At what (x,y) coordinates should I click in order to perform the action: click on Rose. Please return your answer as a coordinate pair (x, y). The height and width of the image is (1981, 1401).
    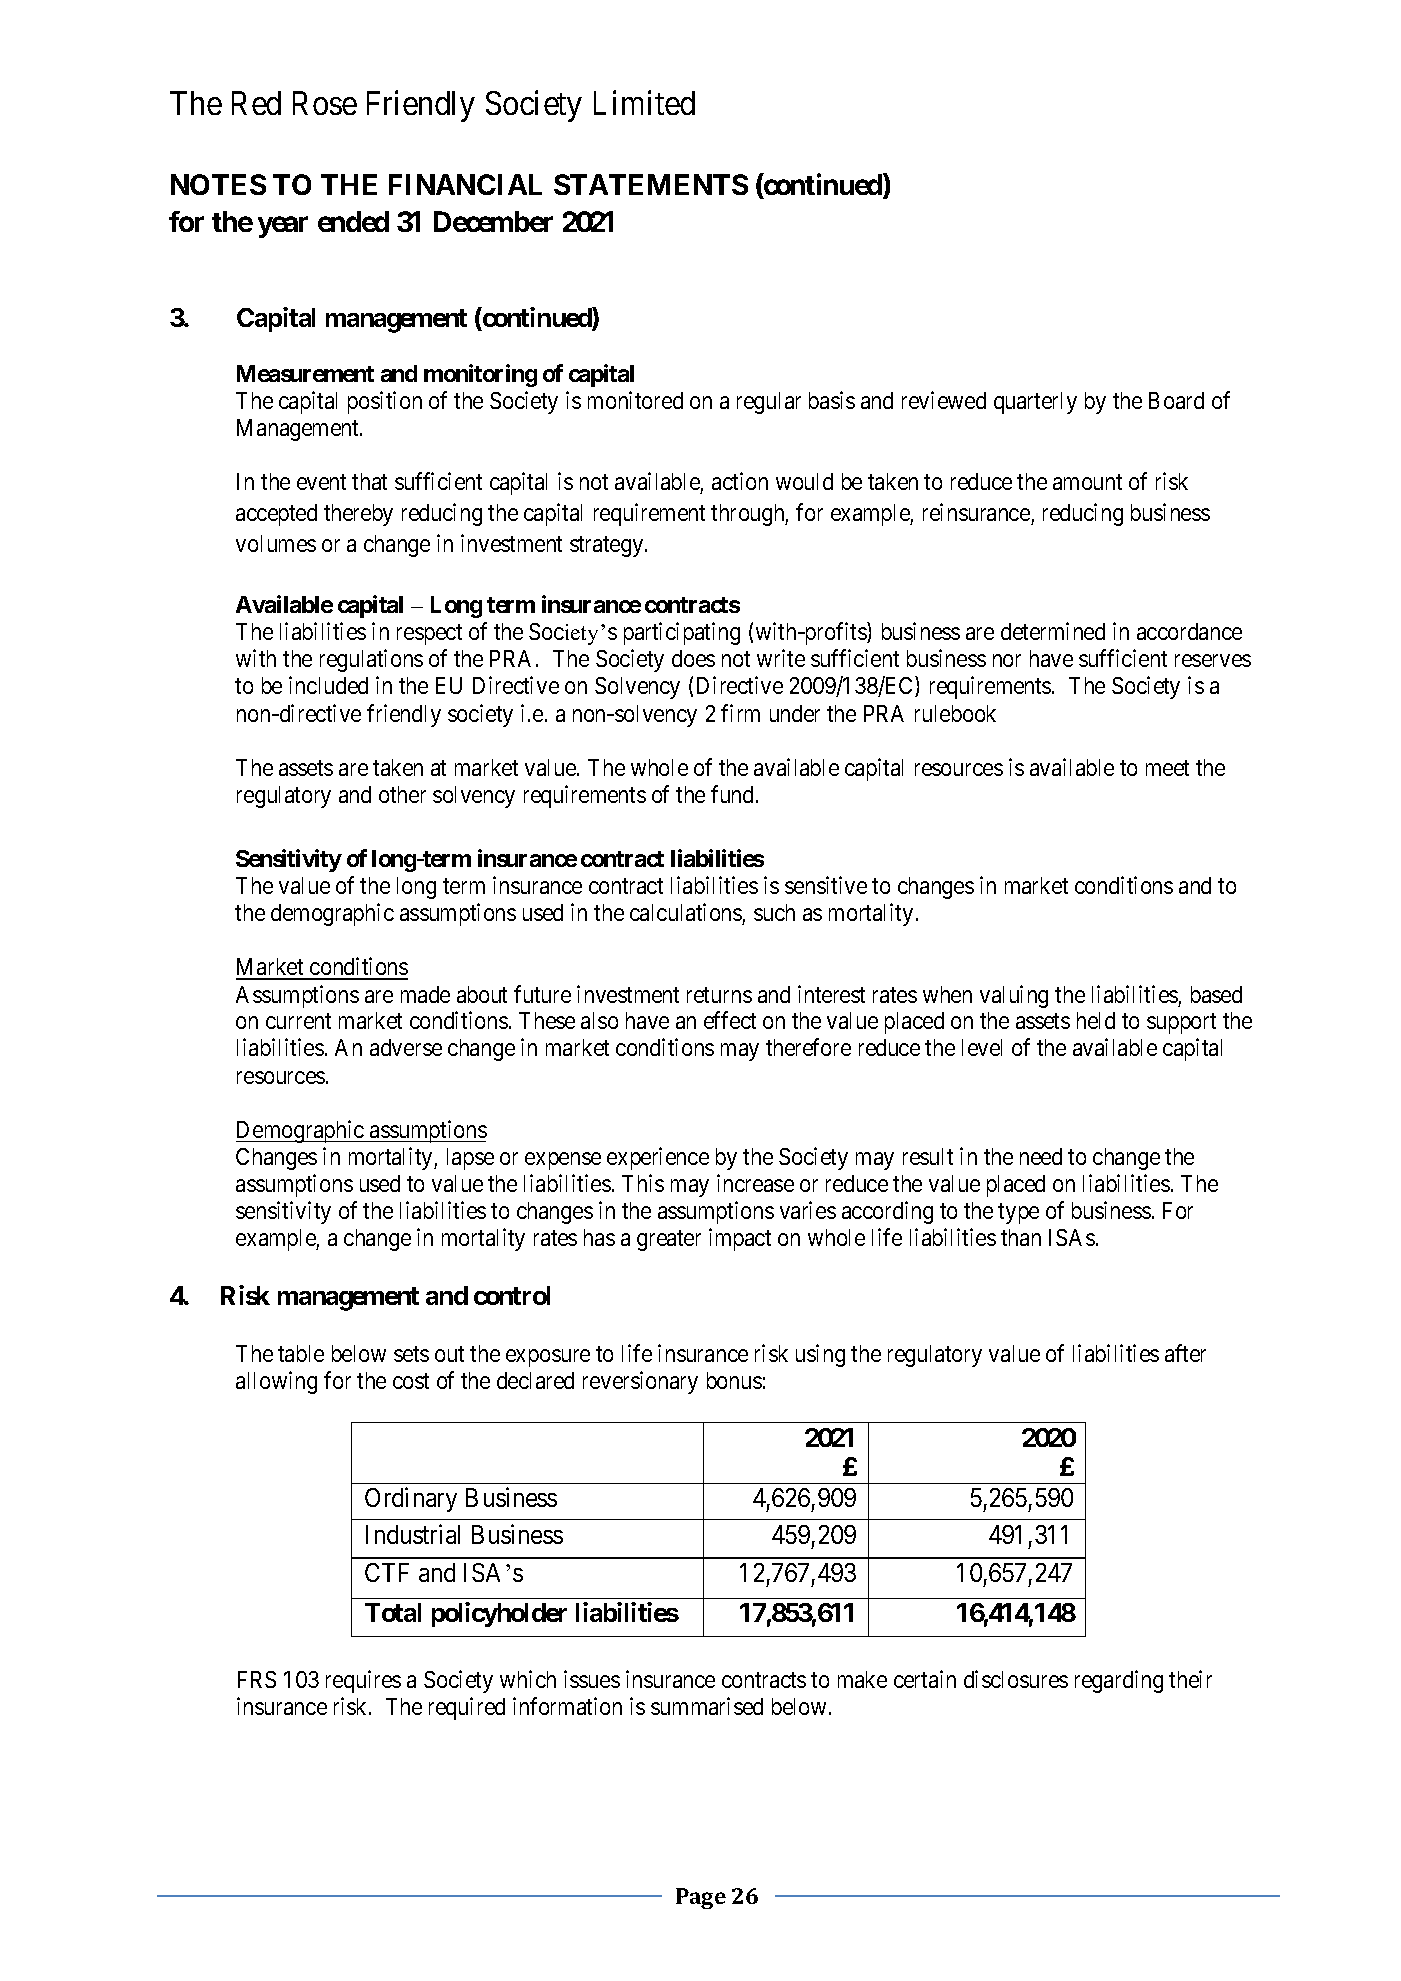
    Looking at the image, I should click on (325, 103).
